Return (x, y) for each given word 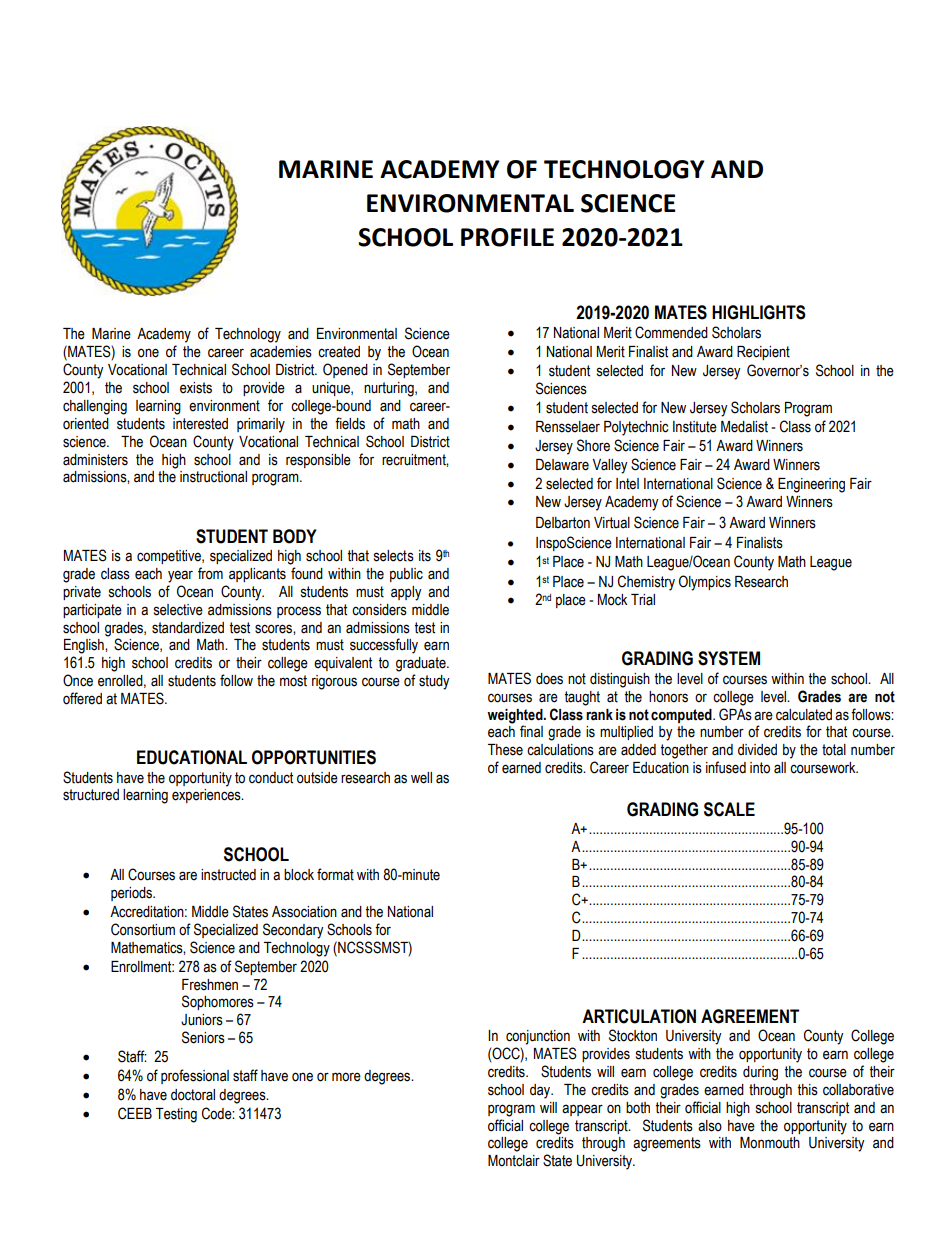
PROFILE (507, 237)
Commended (671, 332)
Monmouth (770, 1143)
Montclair (514, 1161)
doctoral (193, 1095)
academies (281, 352)
